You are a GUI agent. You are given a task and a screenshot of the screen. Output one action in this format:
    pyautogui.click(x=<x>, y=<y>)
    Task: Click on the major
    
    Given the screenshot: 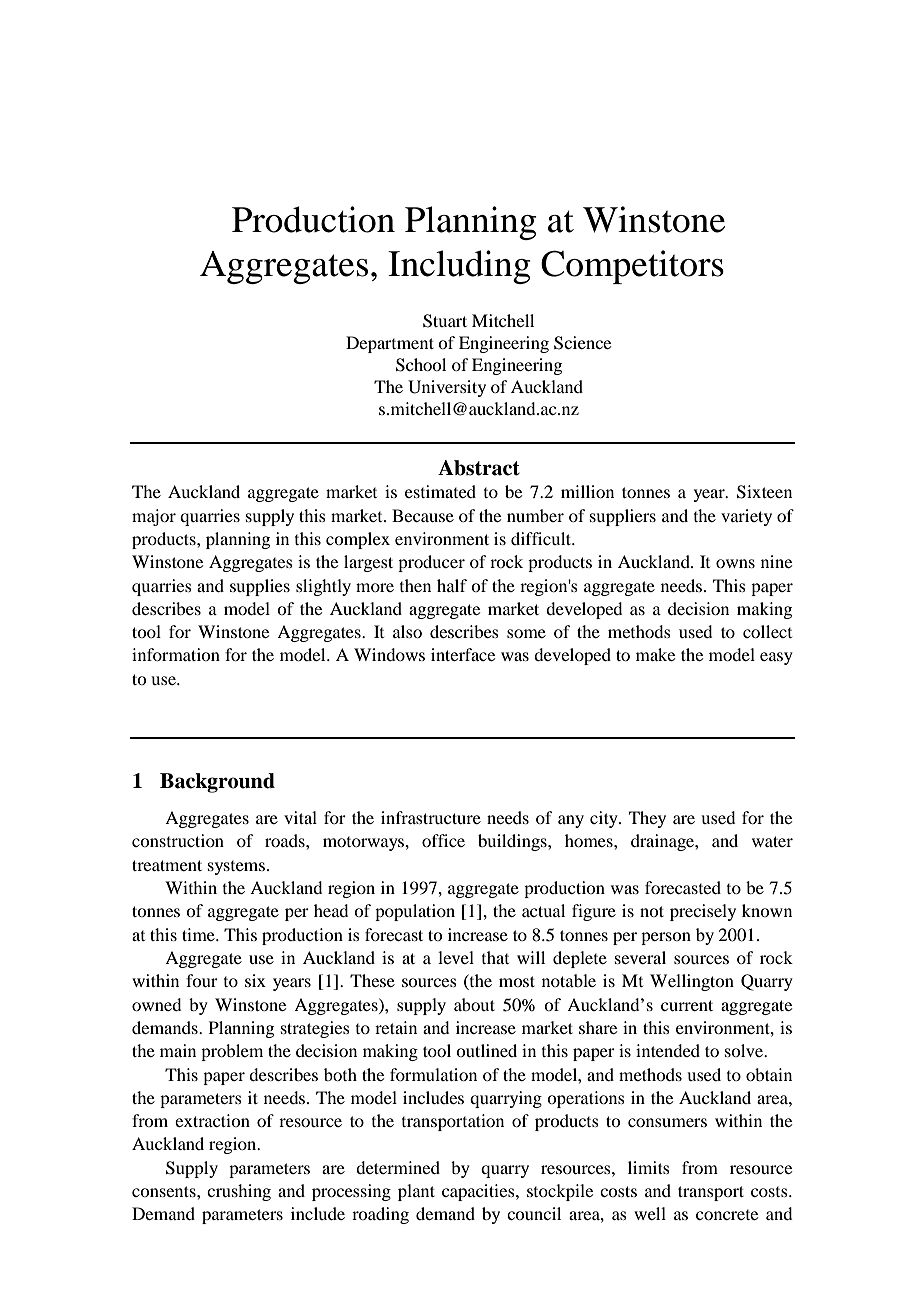 What is the action you would take?
    pyautogui.click(x=154, y=517)
